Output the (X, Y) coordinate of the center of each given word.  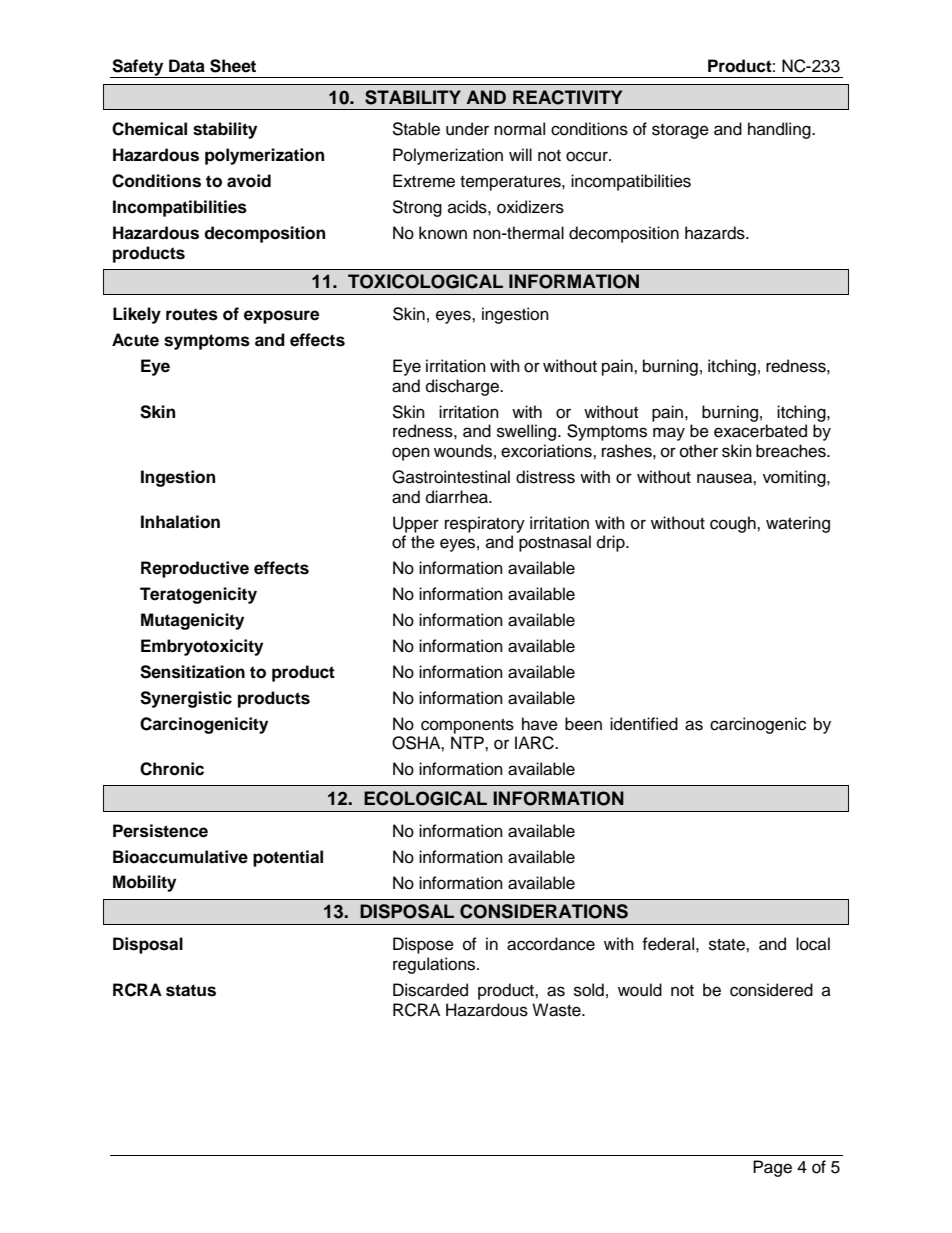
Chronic (172, 769)
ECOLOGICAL (425, 798)
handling (780, 130)
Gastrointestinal (451, 477)
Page (772, 1168)
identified (644, 724)
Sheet (233, 66)
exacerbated (760, 431)
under (467, 129)
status (191, 990)
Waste (557, 1010)
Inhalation (180, 522)
